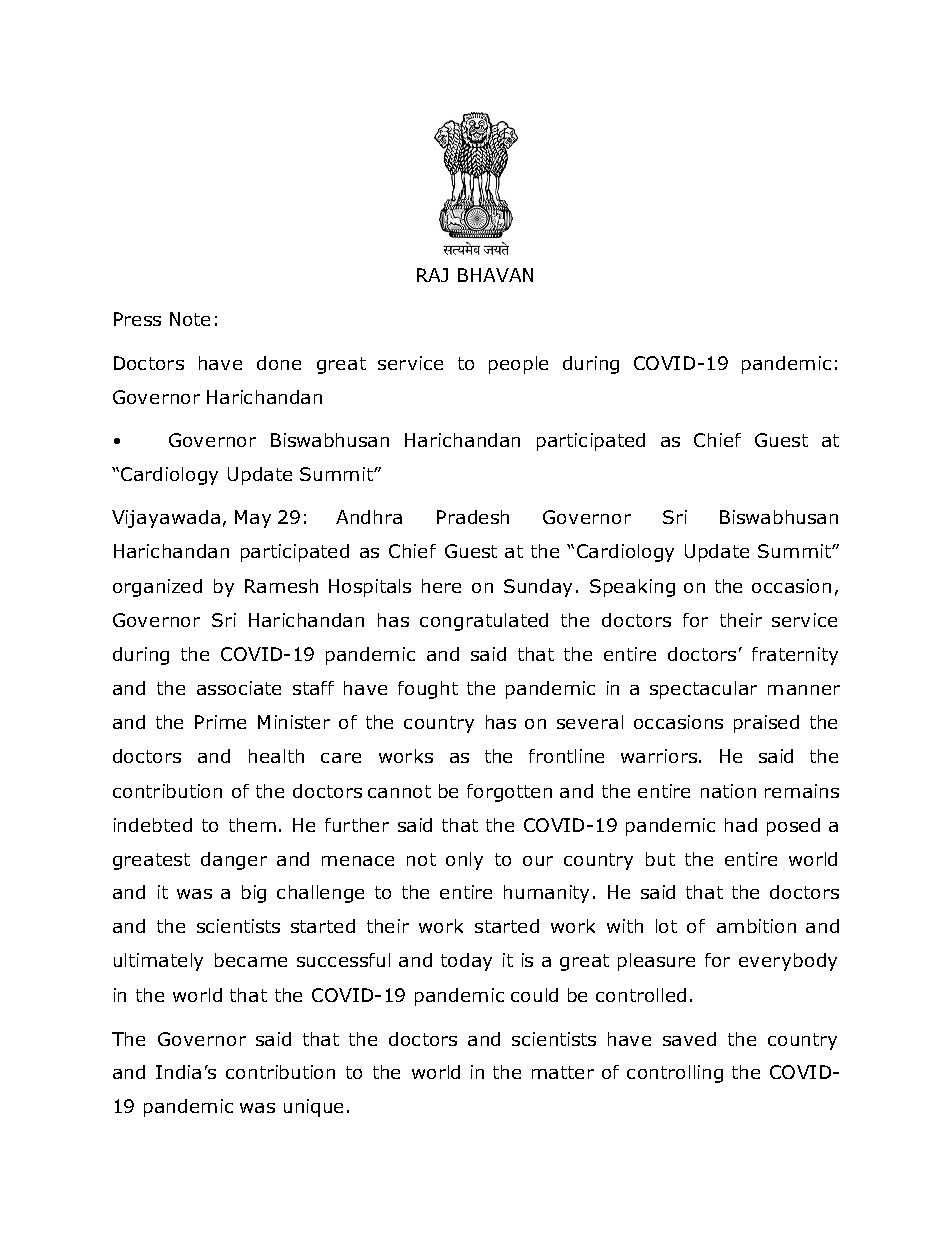 The height and width of the image is (1233, 952). Describe the element at coordinates (632, 588) in the image. I see `Speaking` at that location.
